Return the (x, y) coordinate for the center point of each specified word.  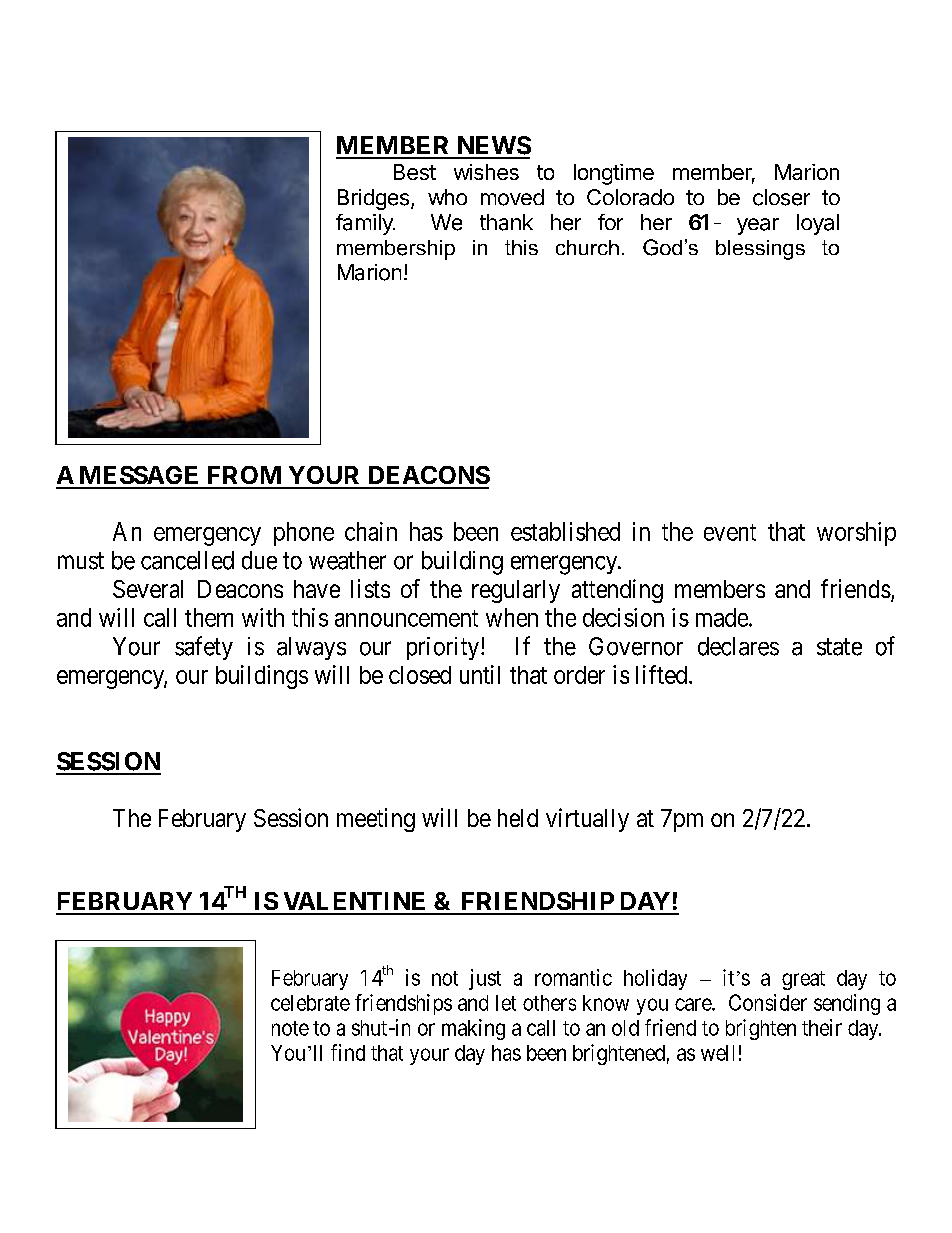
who (447, 197)
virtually (587, 820)
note (290, 1028)
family (365, 224)
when (512, 617)
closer (781, 197)
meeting (376, 820)
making (473, 1029)
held (518, 818)
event (730, 532)
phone (304, 534)
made (722, 617)
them (209, 617)
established (565, 531)
